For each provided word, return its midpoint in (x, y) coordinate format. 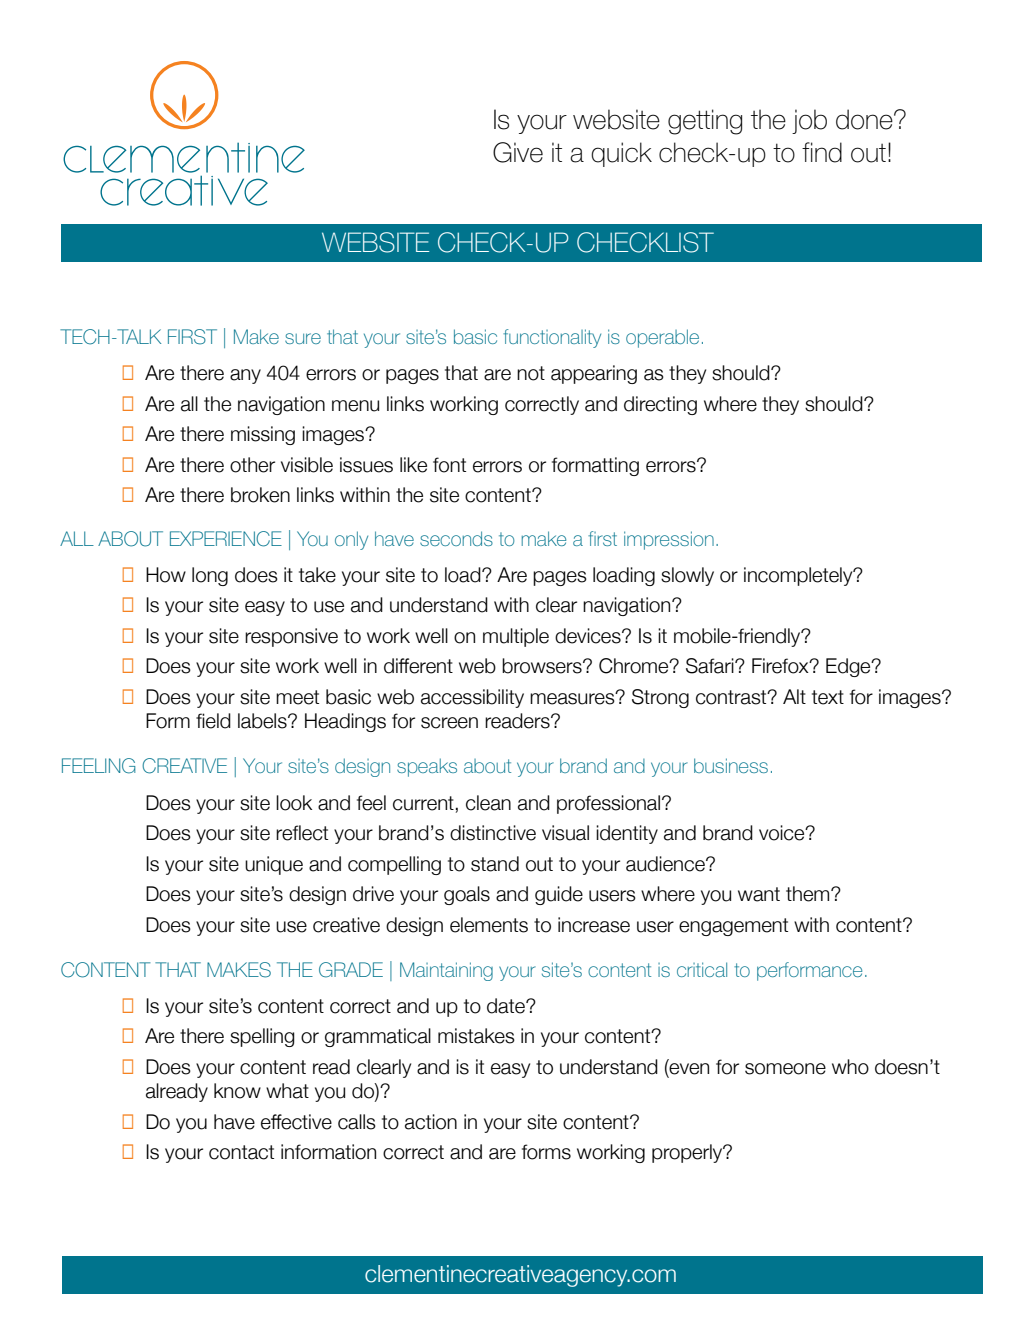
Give (518, 152)
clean (488, 803)
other (252, 465)
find (822, 152)
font (449, 465)
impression (669, 540)
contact (241, 1152)
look (294, 803)
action (431, 1122)
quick (621, 154)
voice (783, 833)
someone (785, 1069)
